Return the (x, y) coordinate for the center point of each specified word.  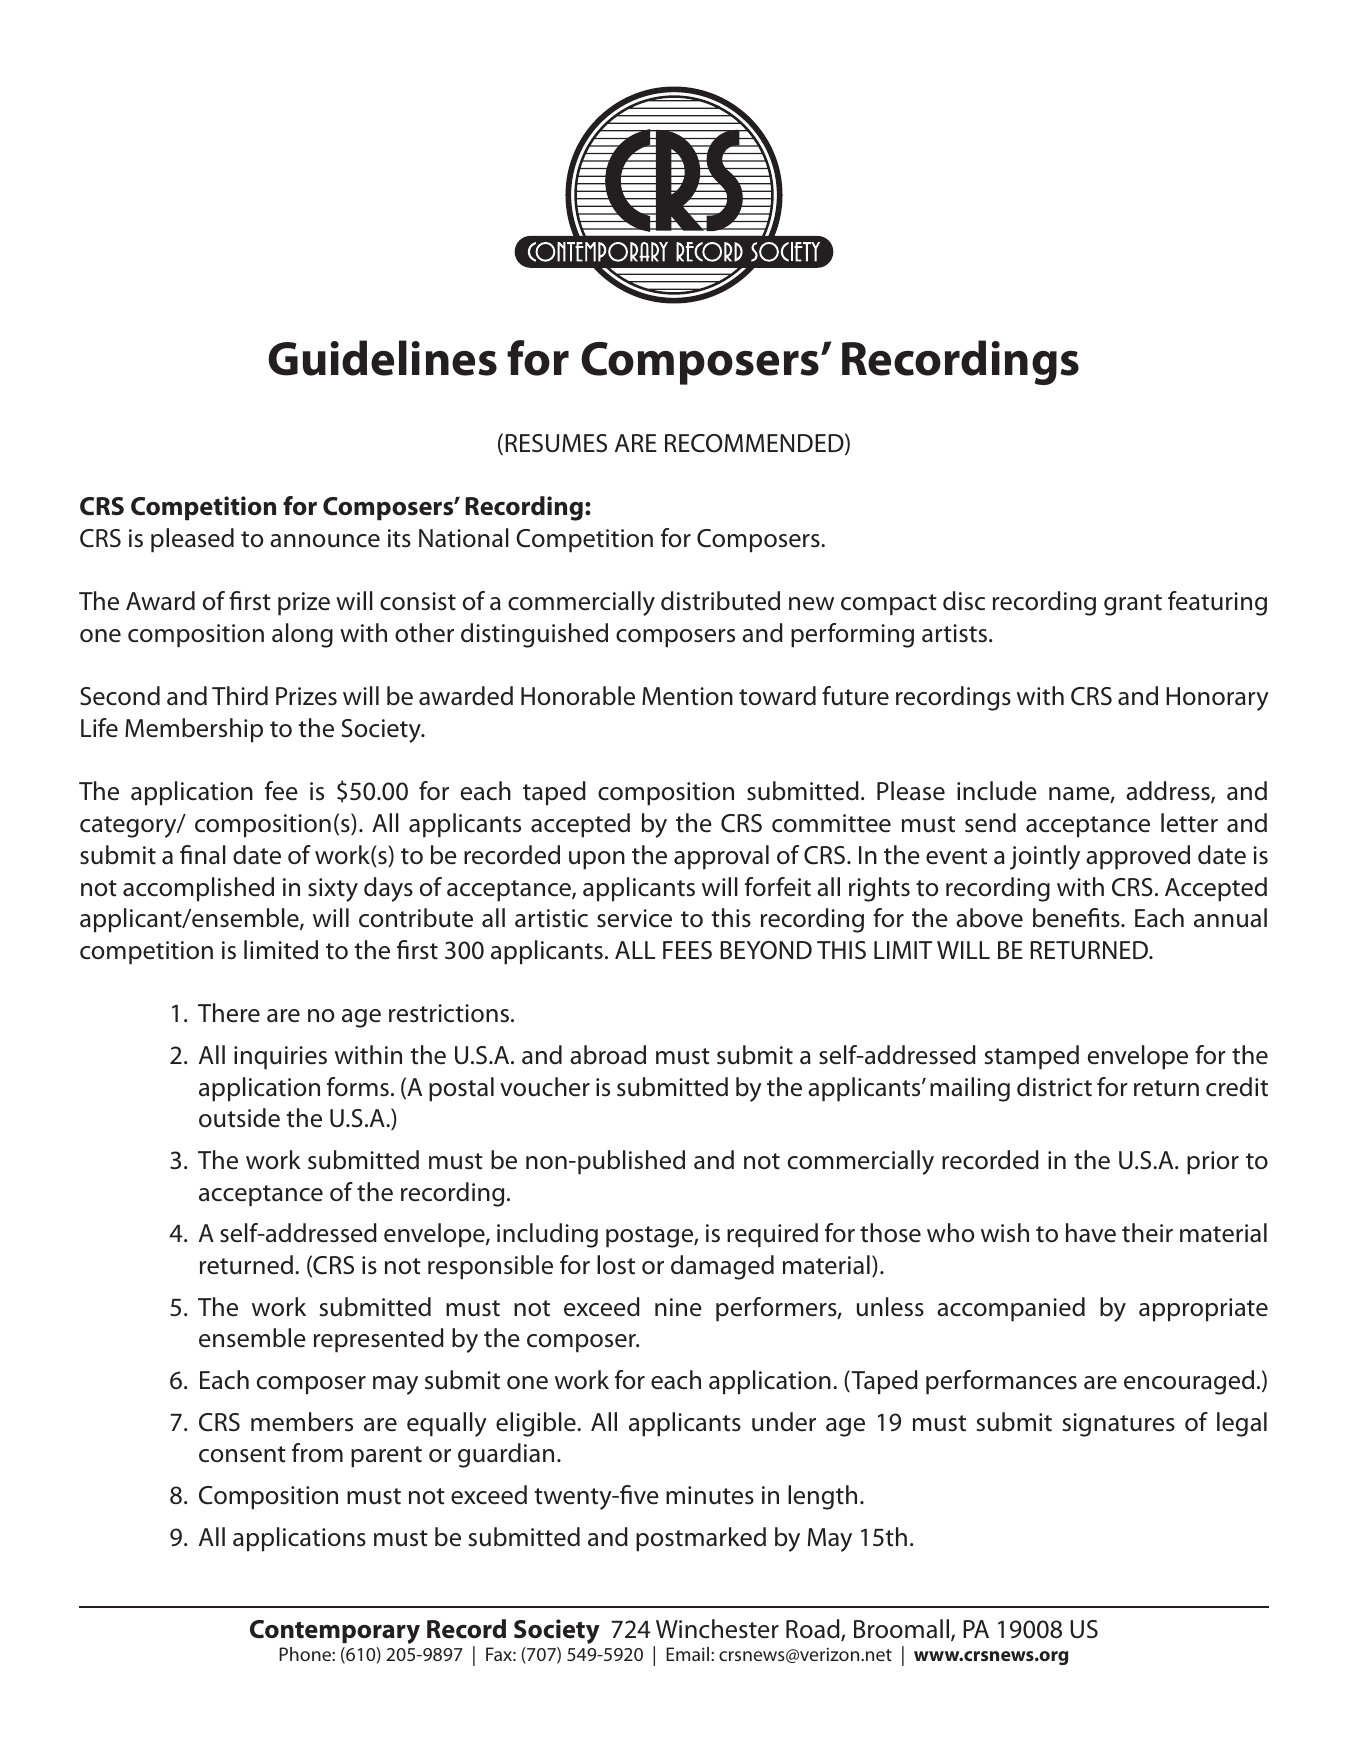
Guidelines (382, 358)
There (229, 1013)
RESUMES (556, 443)
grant (1133, 605)
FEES (687, 950)
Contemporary (335, 1632)
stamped (1032, 1057)
